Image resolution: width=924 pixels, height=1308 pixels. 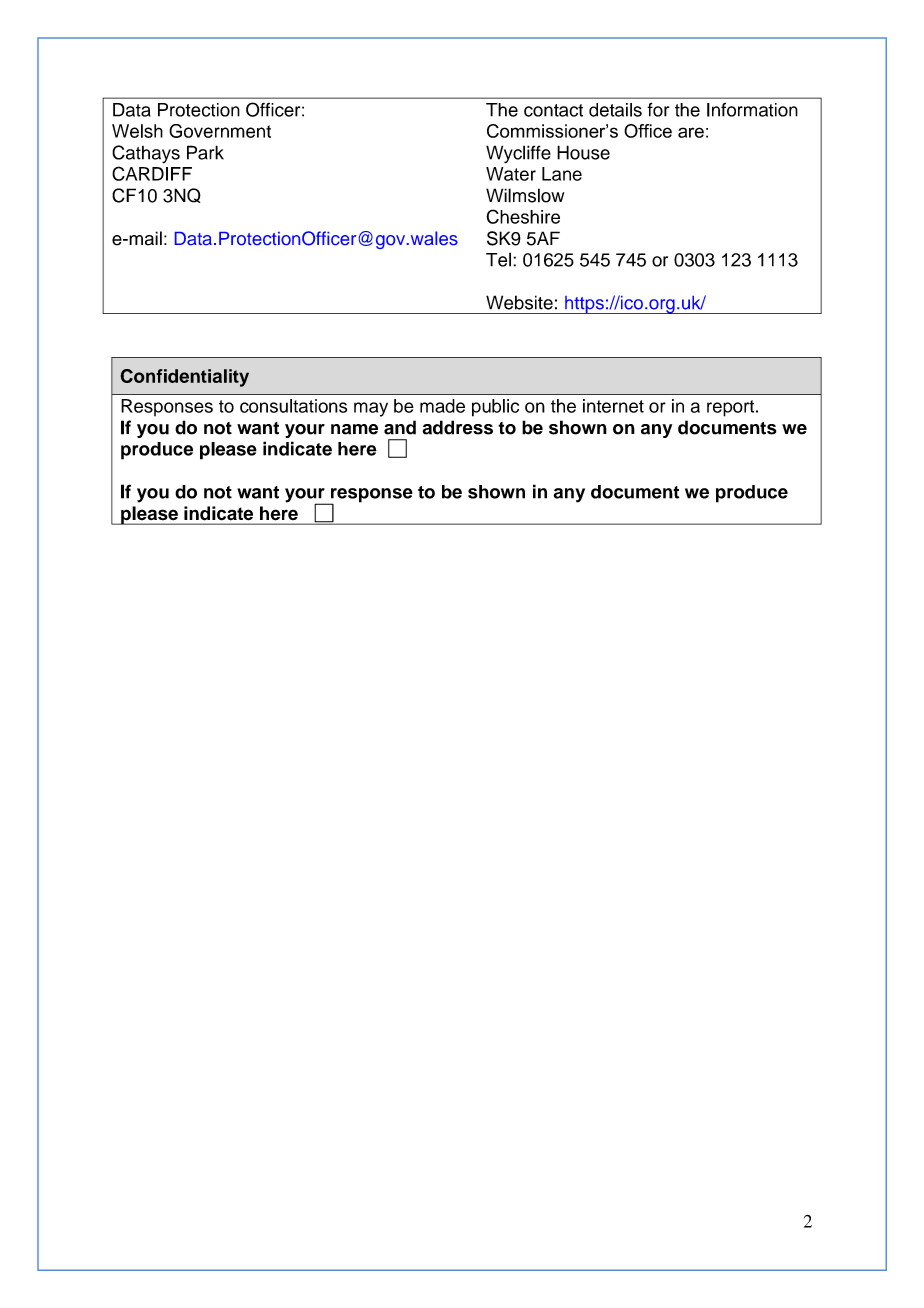 I want to click on contact, so click(x=553, y=110).
